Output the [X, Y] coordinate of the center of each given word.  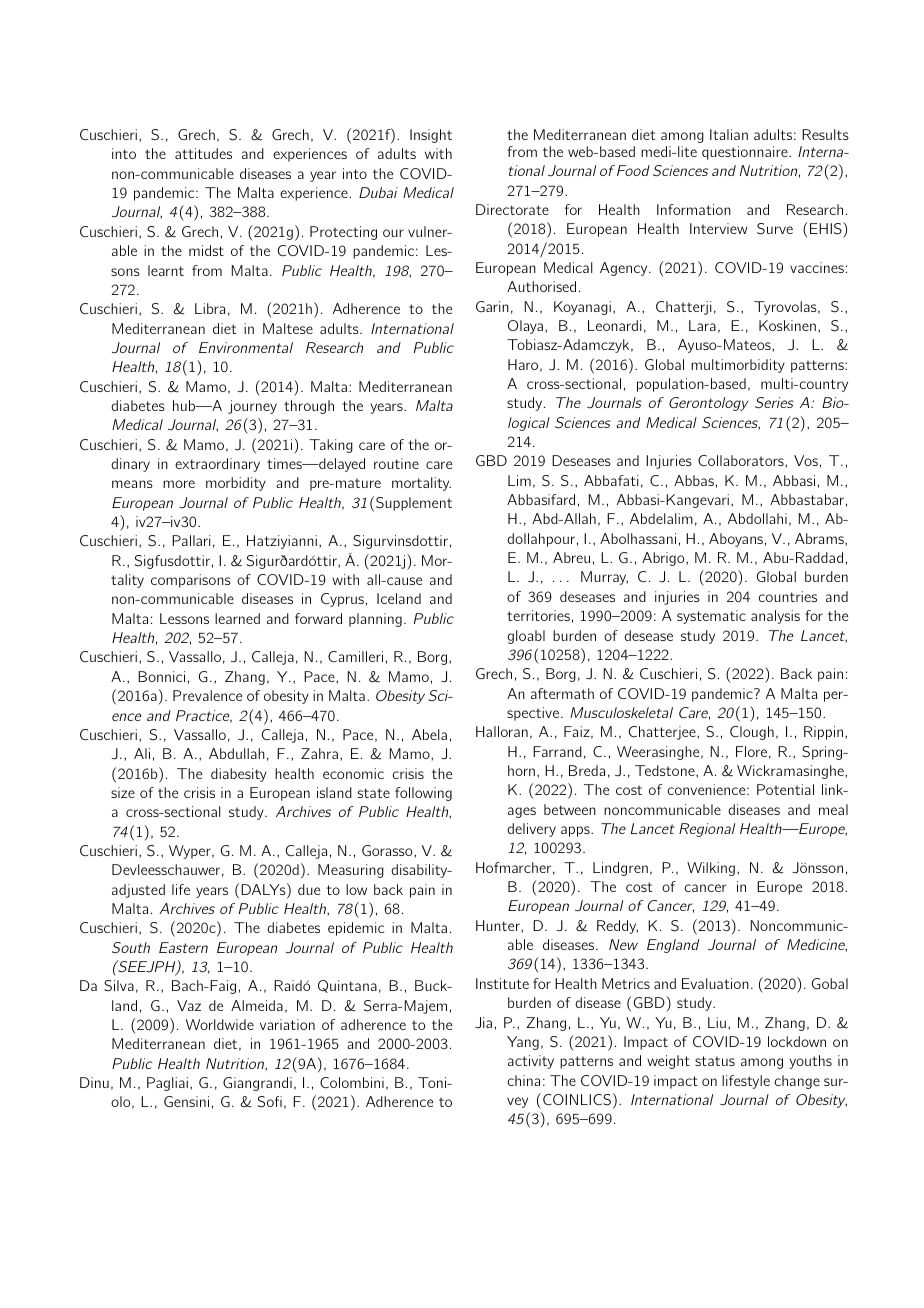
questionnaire [746, 153]
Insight [431, 136]
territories [538, 615]
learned [237, 618]
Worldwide [220, 1024]
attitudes [203, 153]
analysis [775, 617]
